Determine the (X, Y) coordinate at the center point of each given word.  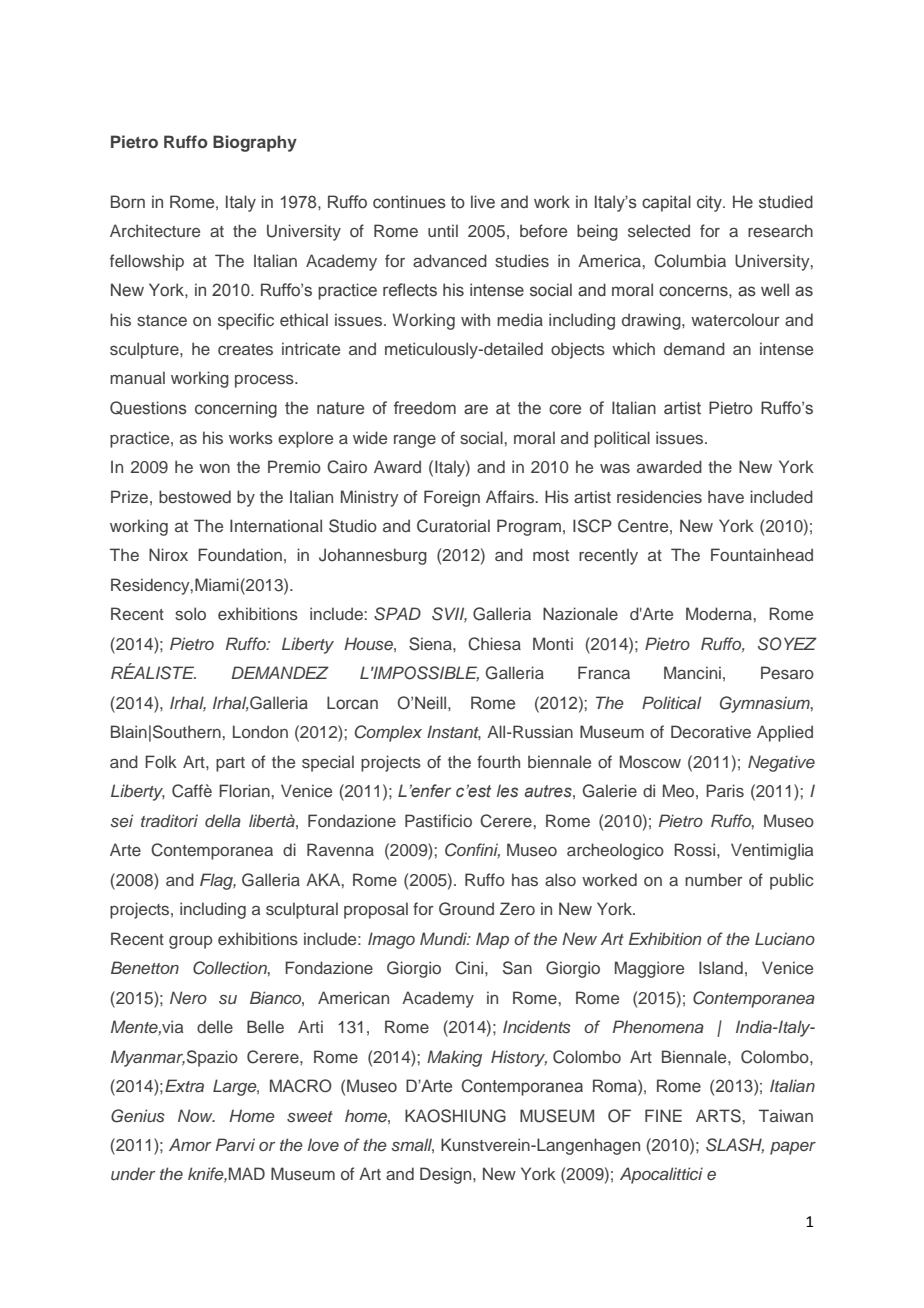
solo (190, 613)
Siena (431, 644)
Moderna (719, 613)
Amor (190, 1144)
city (710, 203)
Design (447, 1175)
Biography (255, 143)
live (483, 202)
